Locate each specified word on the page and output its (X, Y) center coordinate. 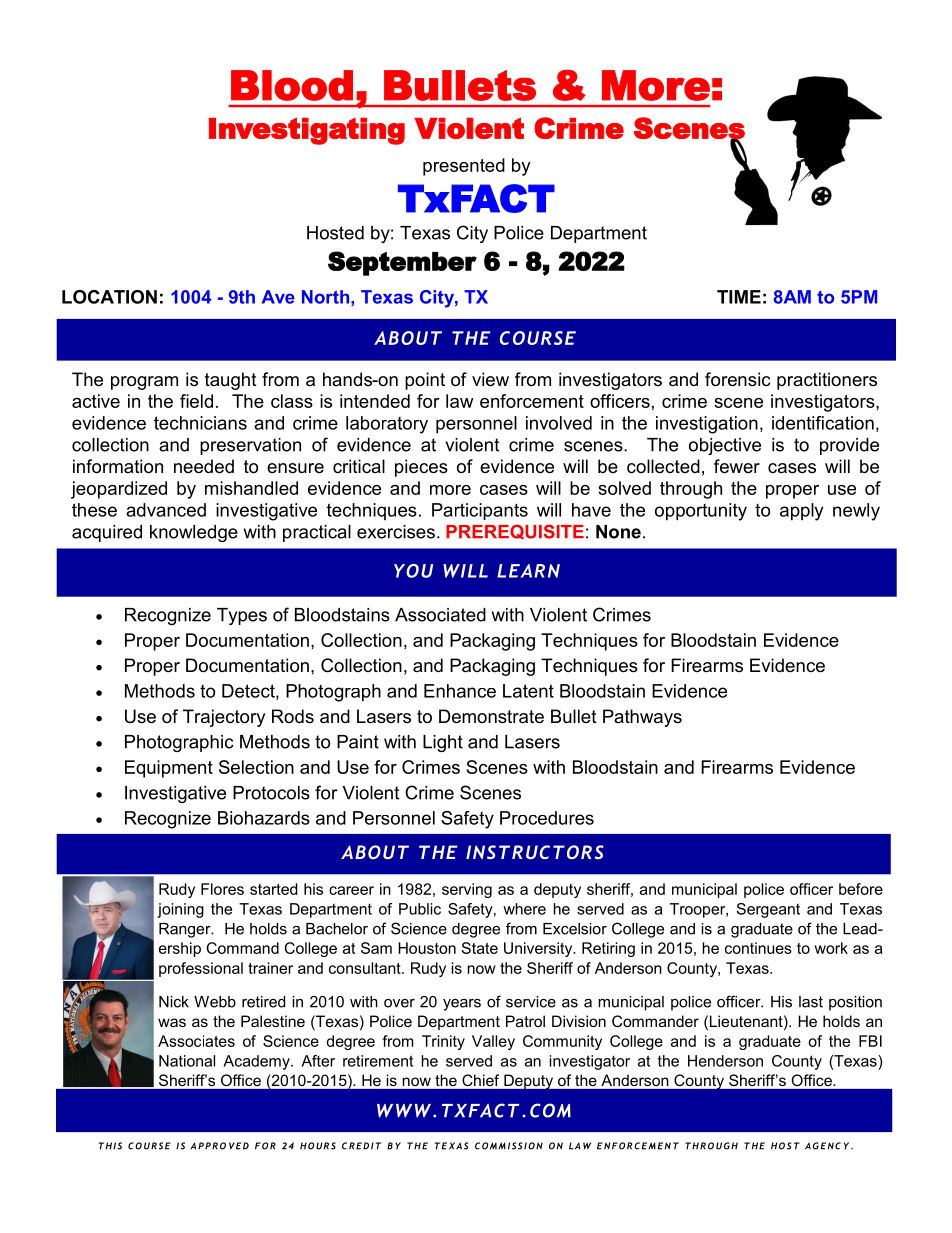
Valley (493, 1042)
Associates (196, 1041)
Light (443, 743)
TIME (739, 297)
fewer (737, 466)
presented (464, 167)
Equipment (169, 769)
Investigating (307, 131)
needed (204, 466)
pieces (421, 468)
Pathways (642, 718)
